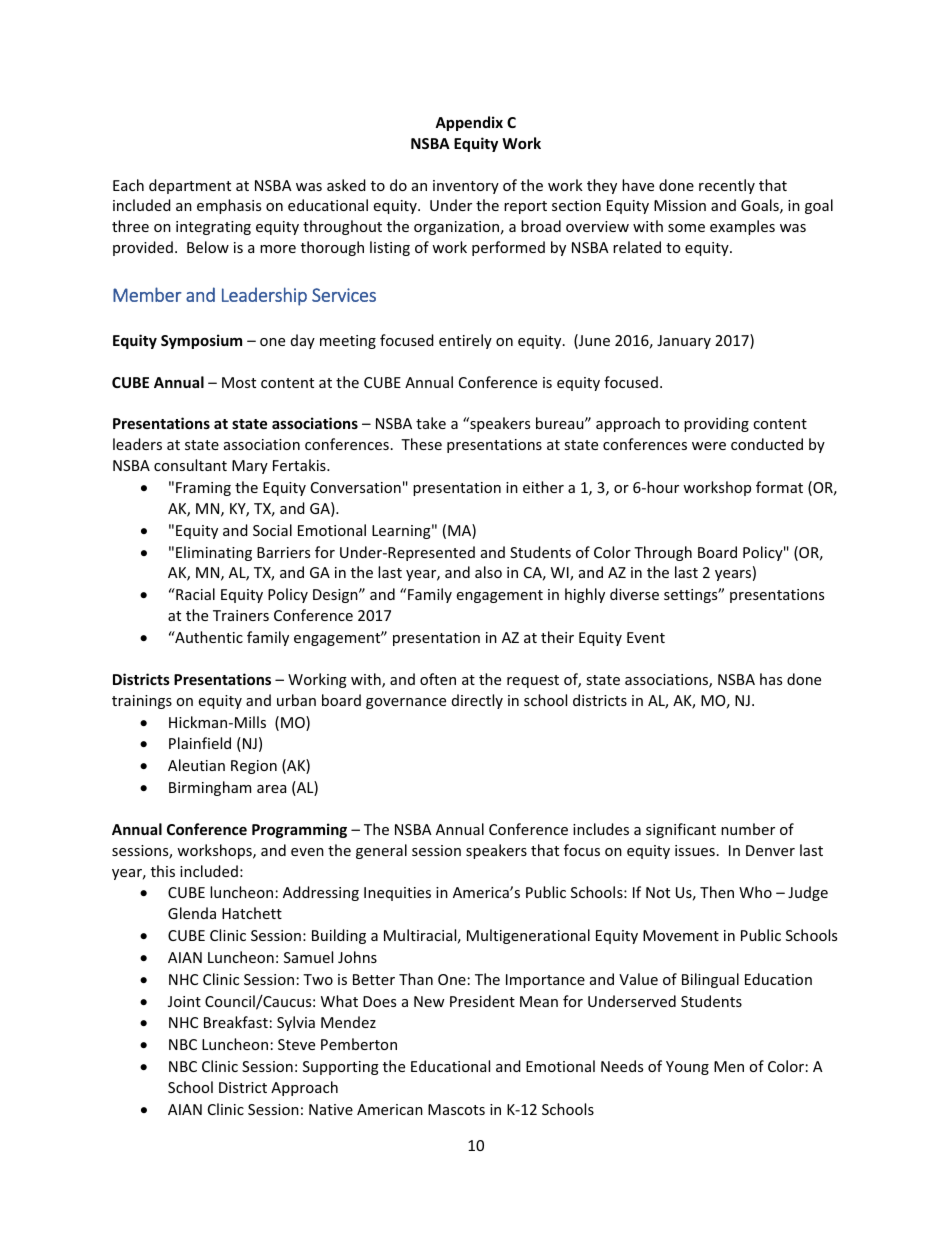  Describe the element at coordinates (190, 465) in the screenshot. I see `consultant` at that location.
